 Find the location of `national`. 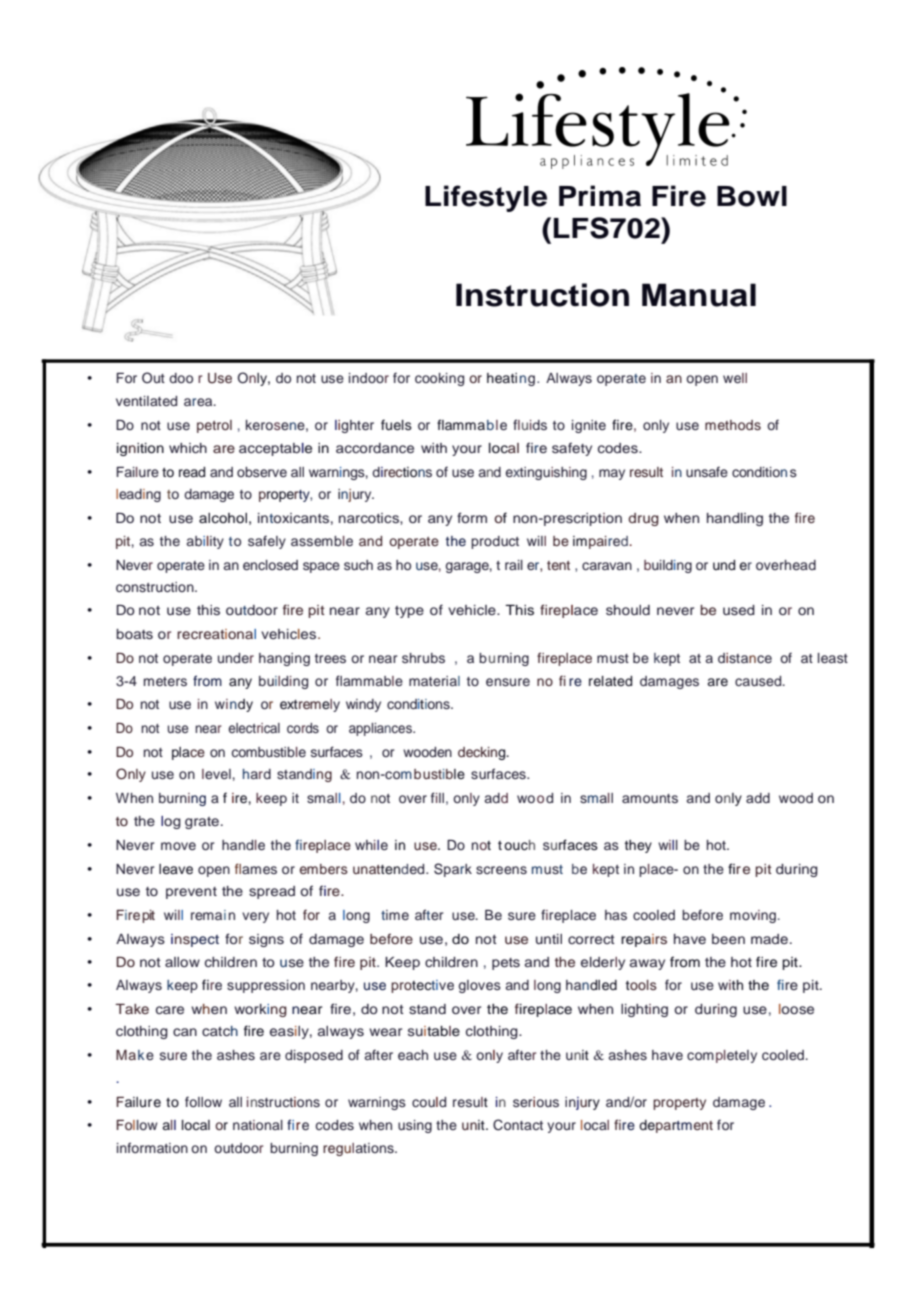

national is located at coordinates (258, 1125).
